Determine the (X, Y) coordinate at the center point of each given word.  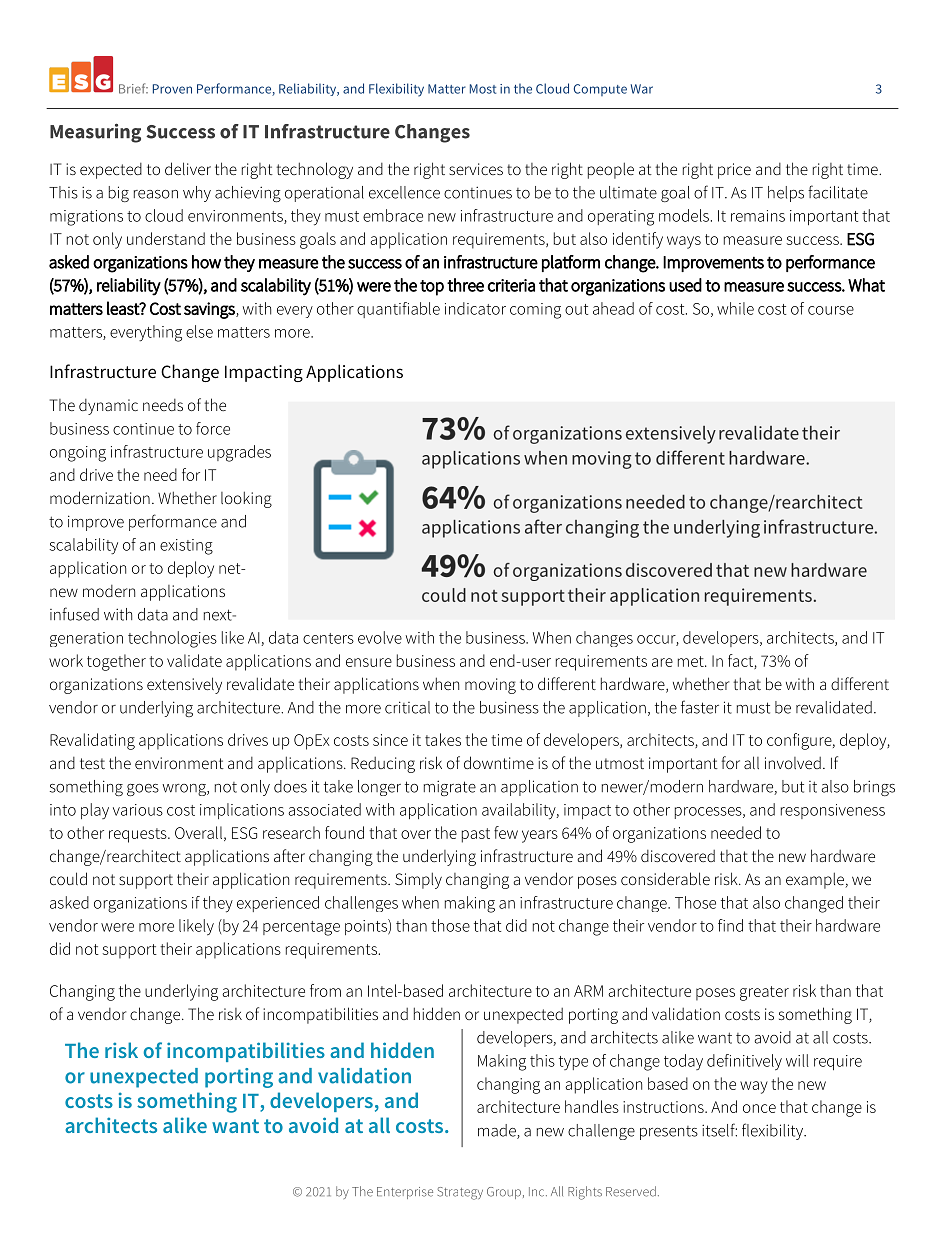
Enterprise (405, 1193)
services (476, 169)
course (831, 310)
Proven (172, 89)
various (138, 810)
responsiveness (833, 811)
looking (246, 499)
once (759, 1108)
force (213, 428)
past (476, 835)
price (734, 171)
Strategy (460, 1193)
